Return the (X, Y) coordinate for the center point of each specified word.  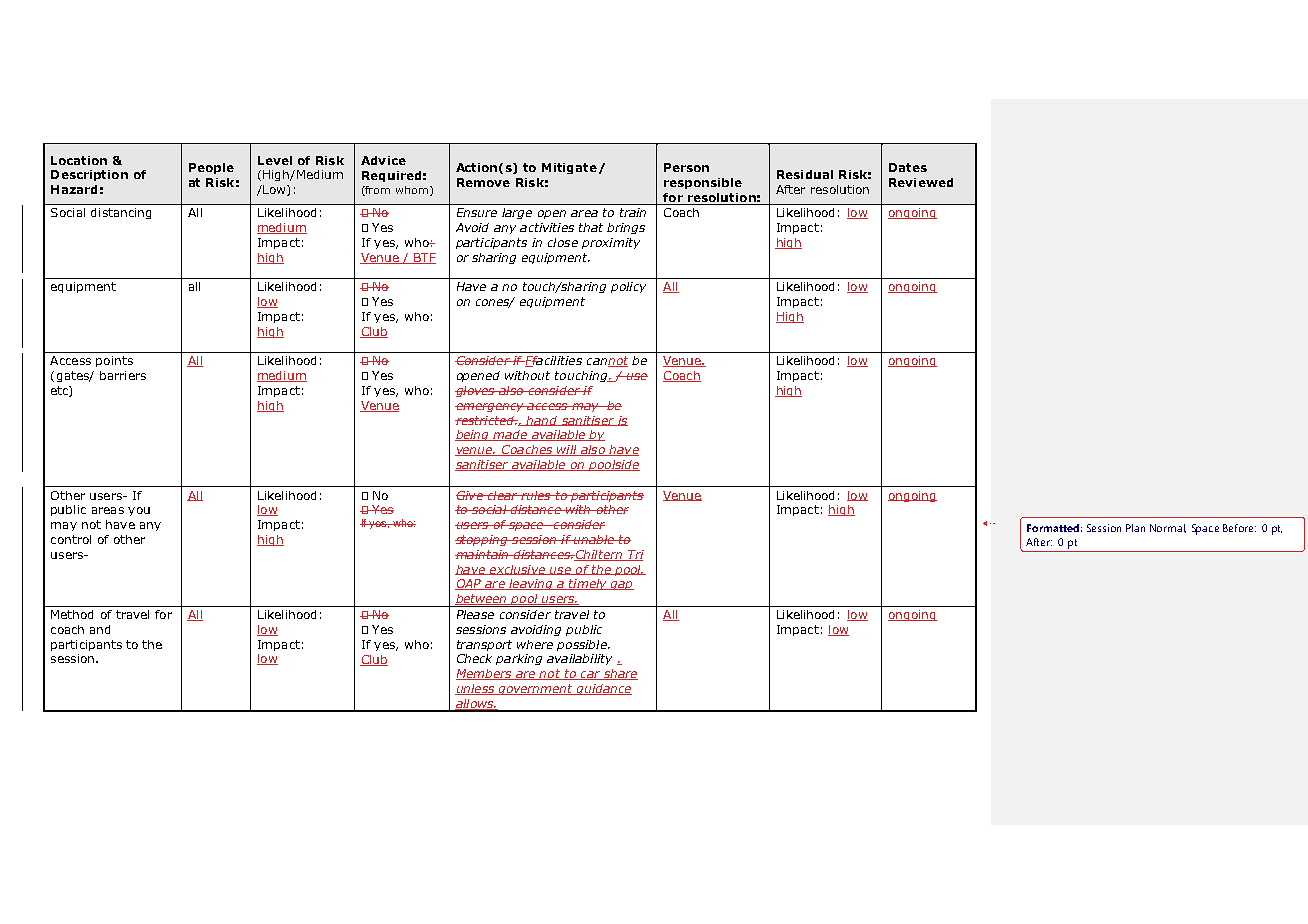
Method (72, 614)
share (619, 674)
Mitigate (569, 168)
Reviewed (921, 182)
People (211, 168)
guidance (603, 689)
